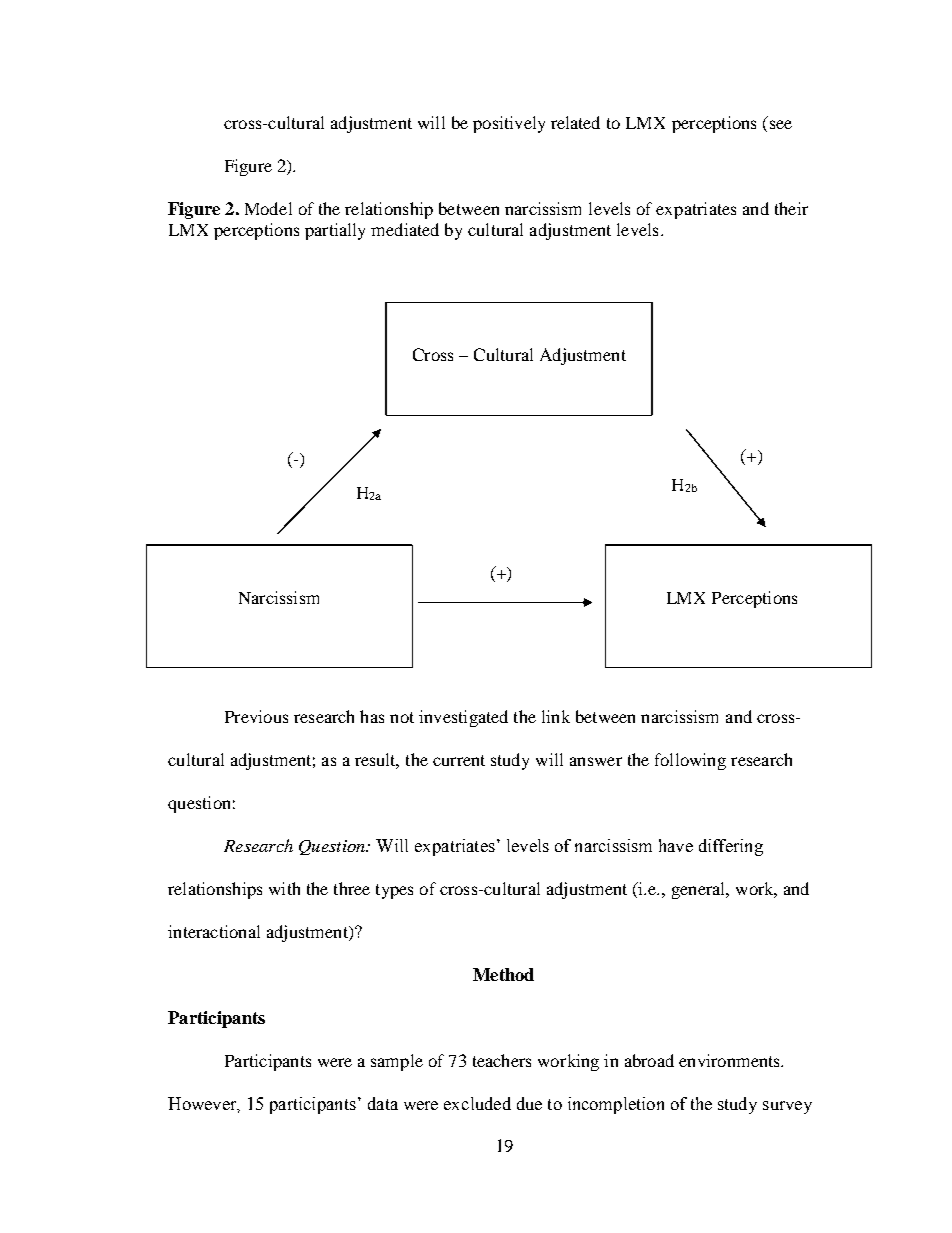 The height and width of the screenshot is (1233, 952). What do you see at coordinates (405, 229) in the screenshot?
I see `mediated` at bounding box center [405, 229].
